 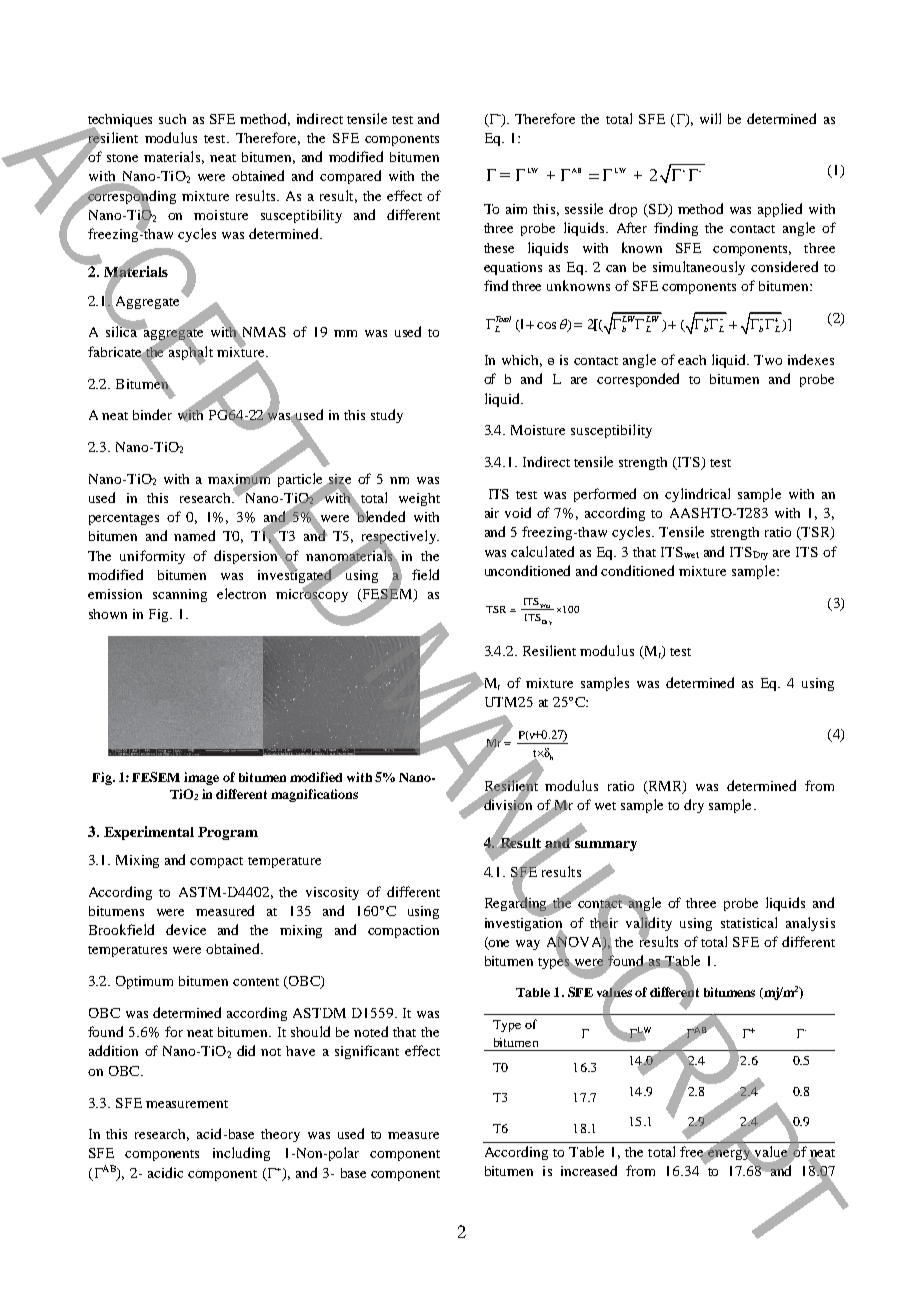 I want to click on device, so click(x=186, y=929).
